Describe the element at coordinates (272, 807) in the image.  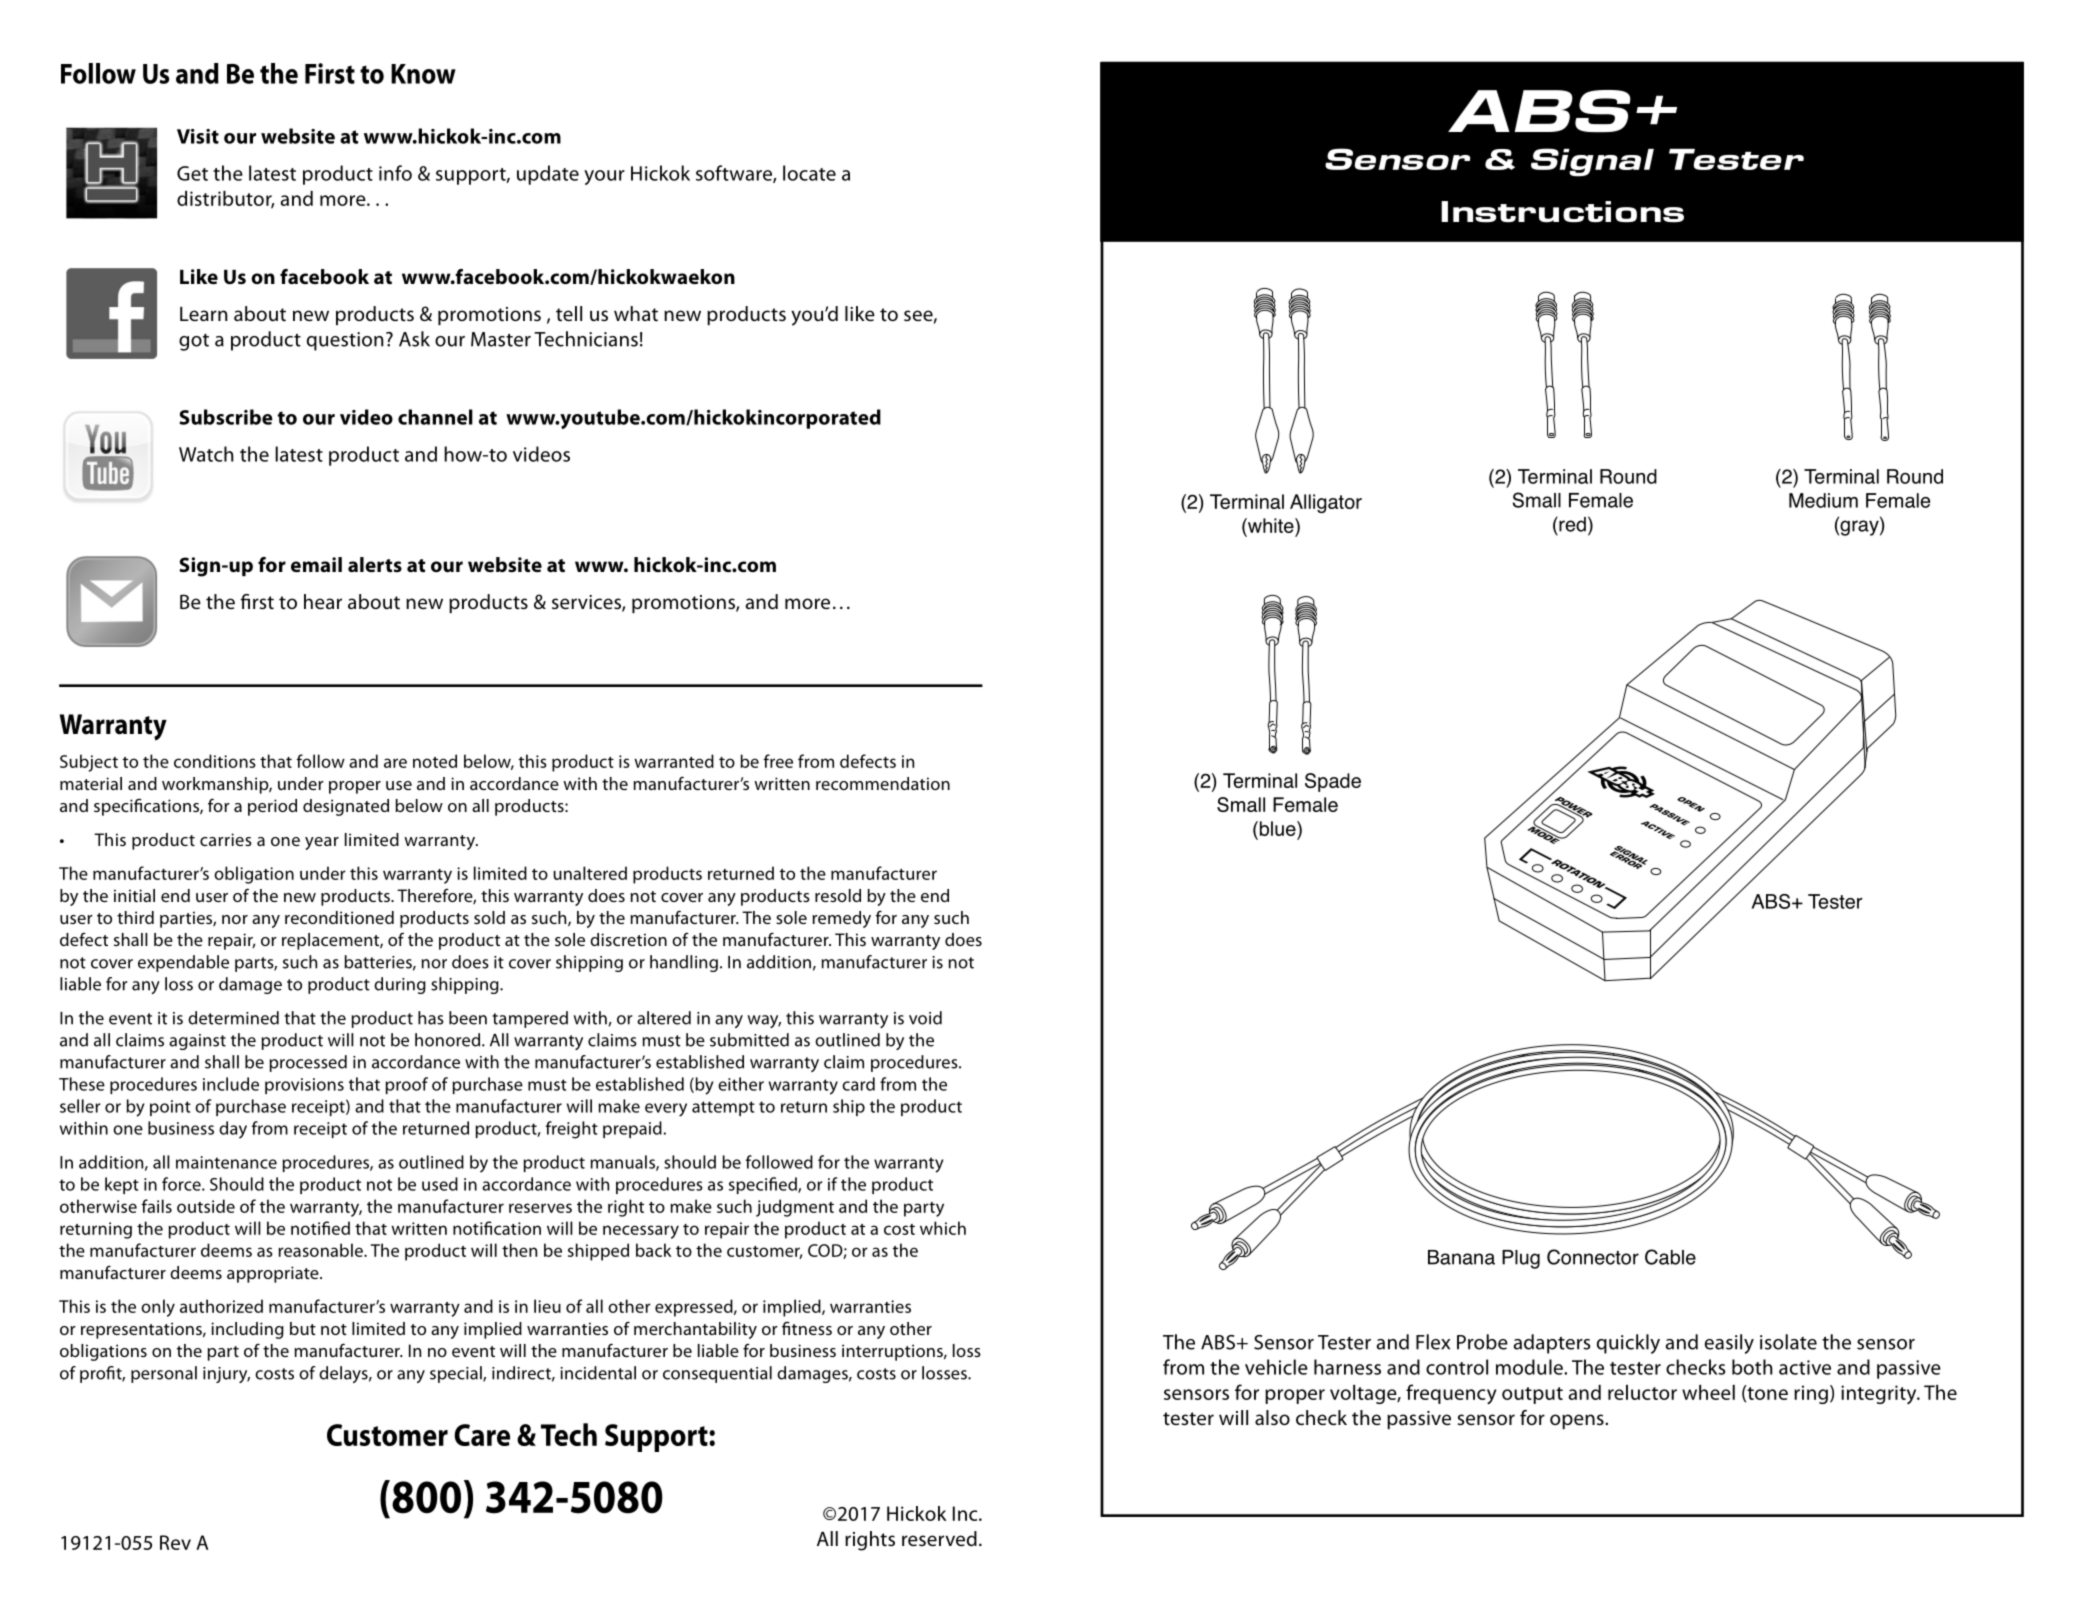
I see `period` at that location.
